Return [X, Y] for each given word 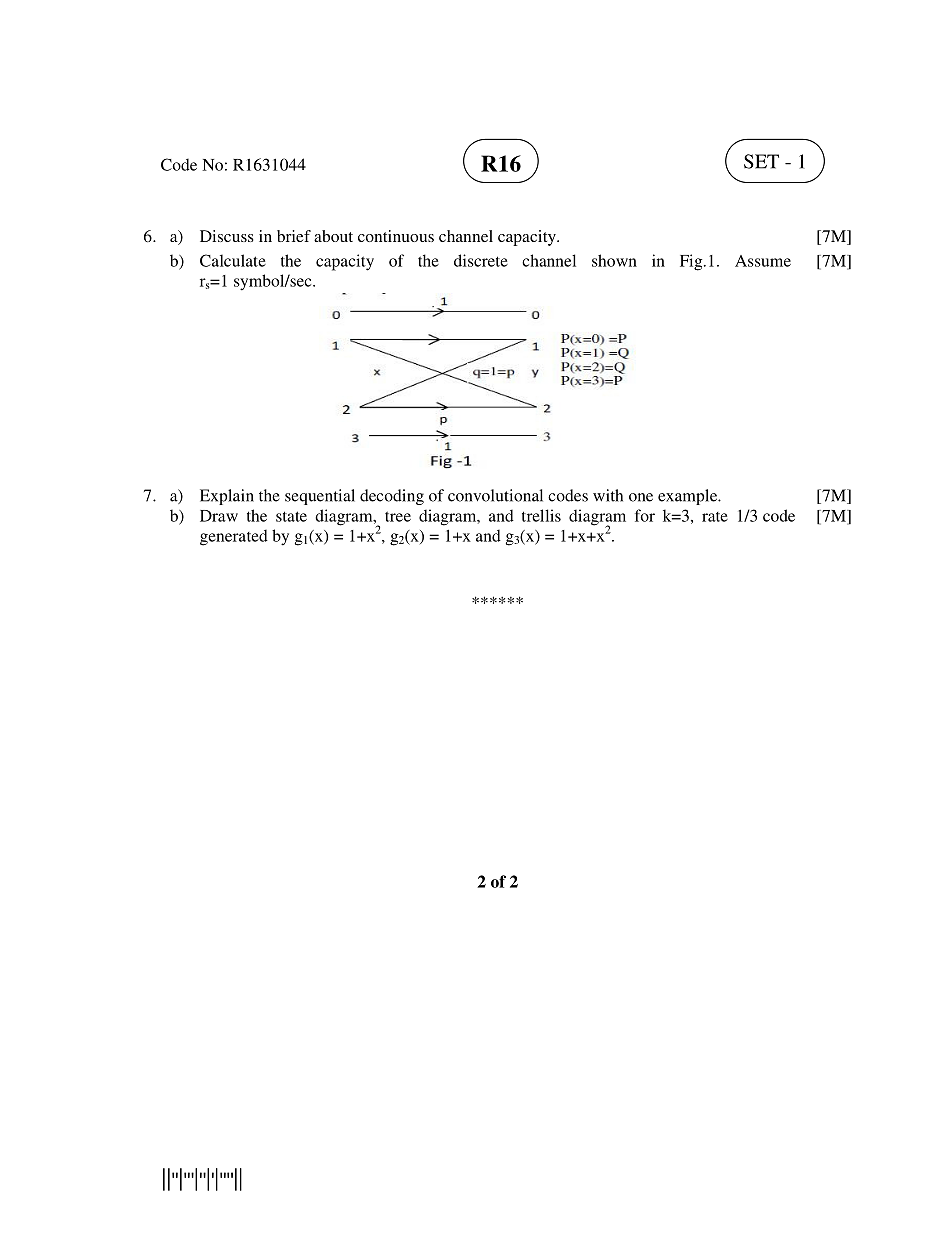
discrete [481, 260]
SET [761, 161]
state [291, 516]
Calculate [233, 260]
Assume [763, 261]
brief [294, 236]
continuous [396, 236]
